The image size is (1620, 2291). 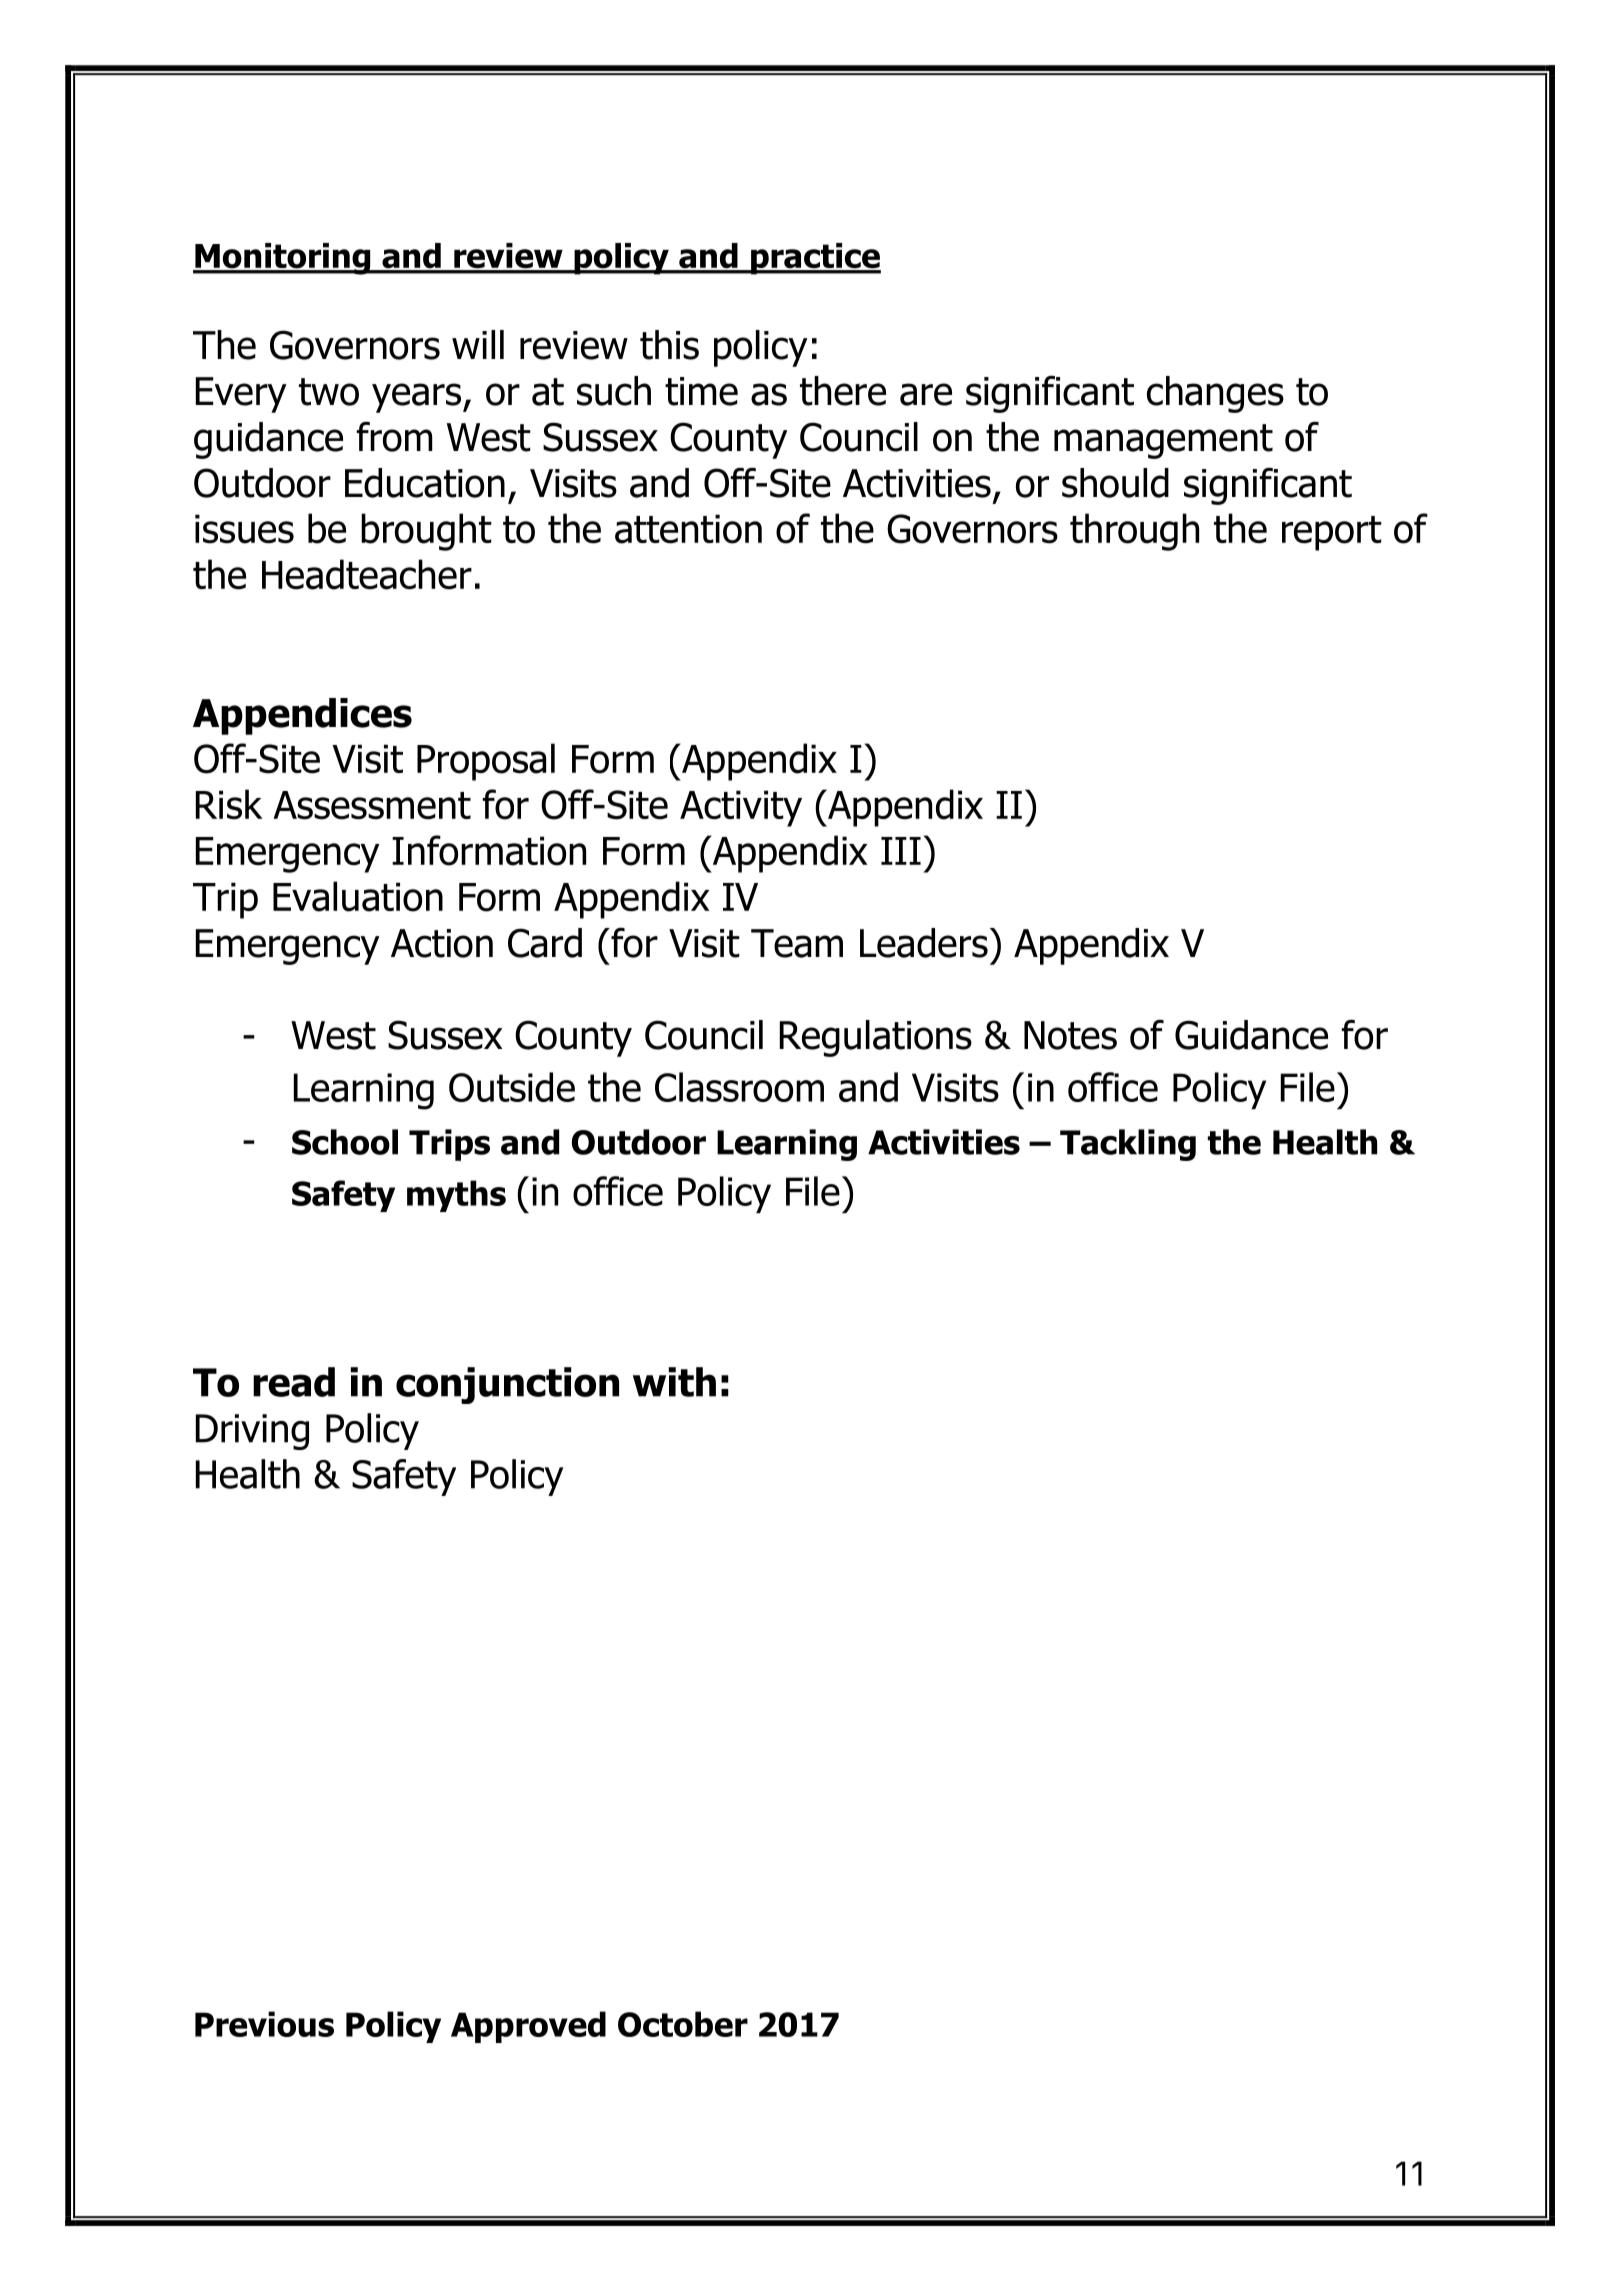 What do you see at coordinates (264, 2024) in the image?
I see `Previous` at bounding box center [264, 2024].
